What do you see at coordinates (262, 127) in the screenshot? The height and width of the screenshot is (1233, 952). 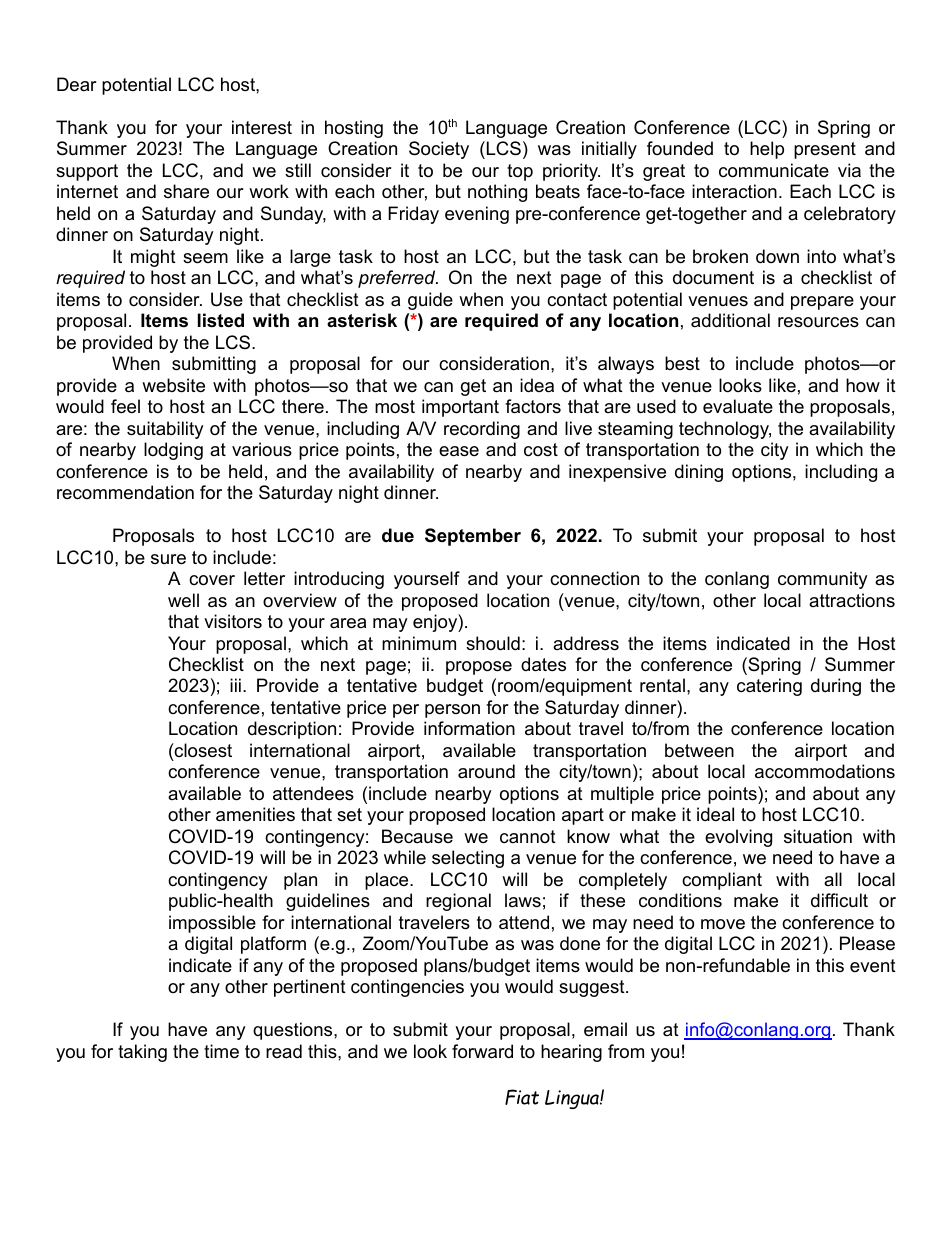 I see `interest` at bounding box center [262, 127].
